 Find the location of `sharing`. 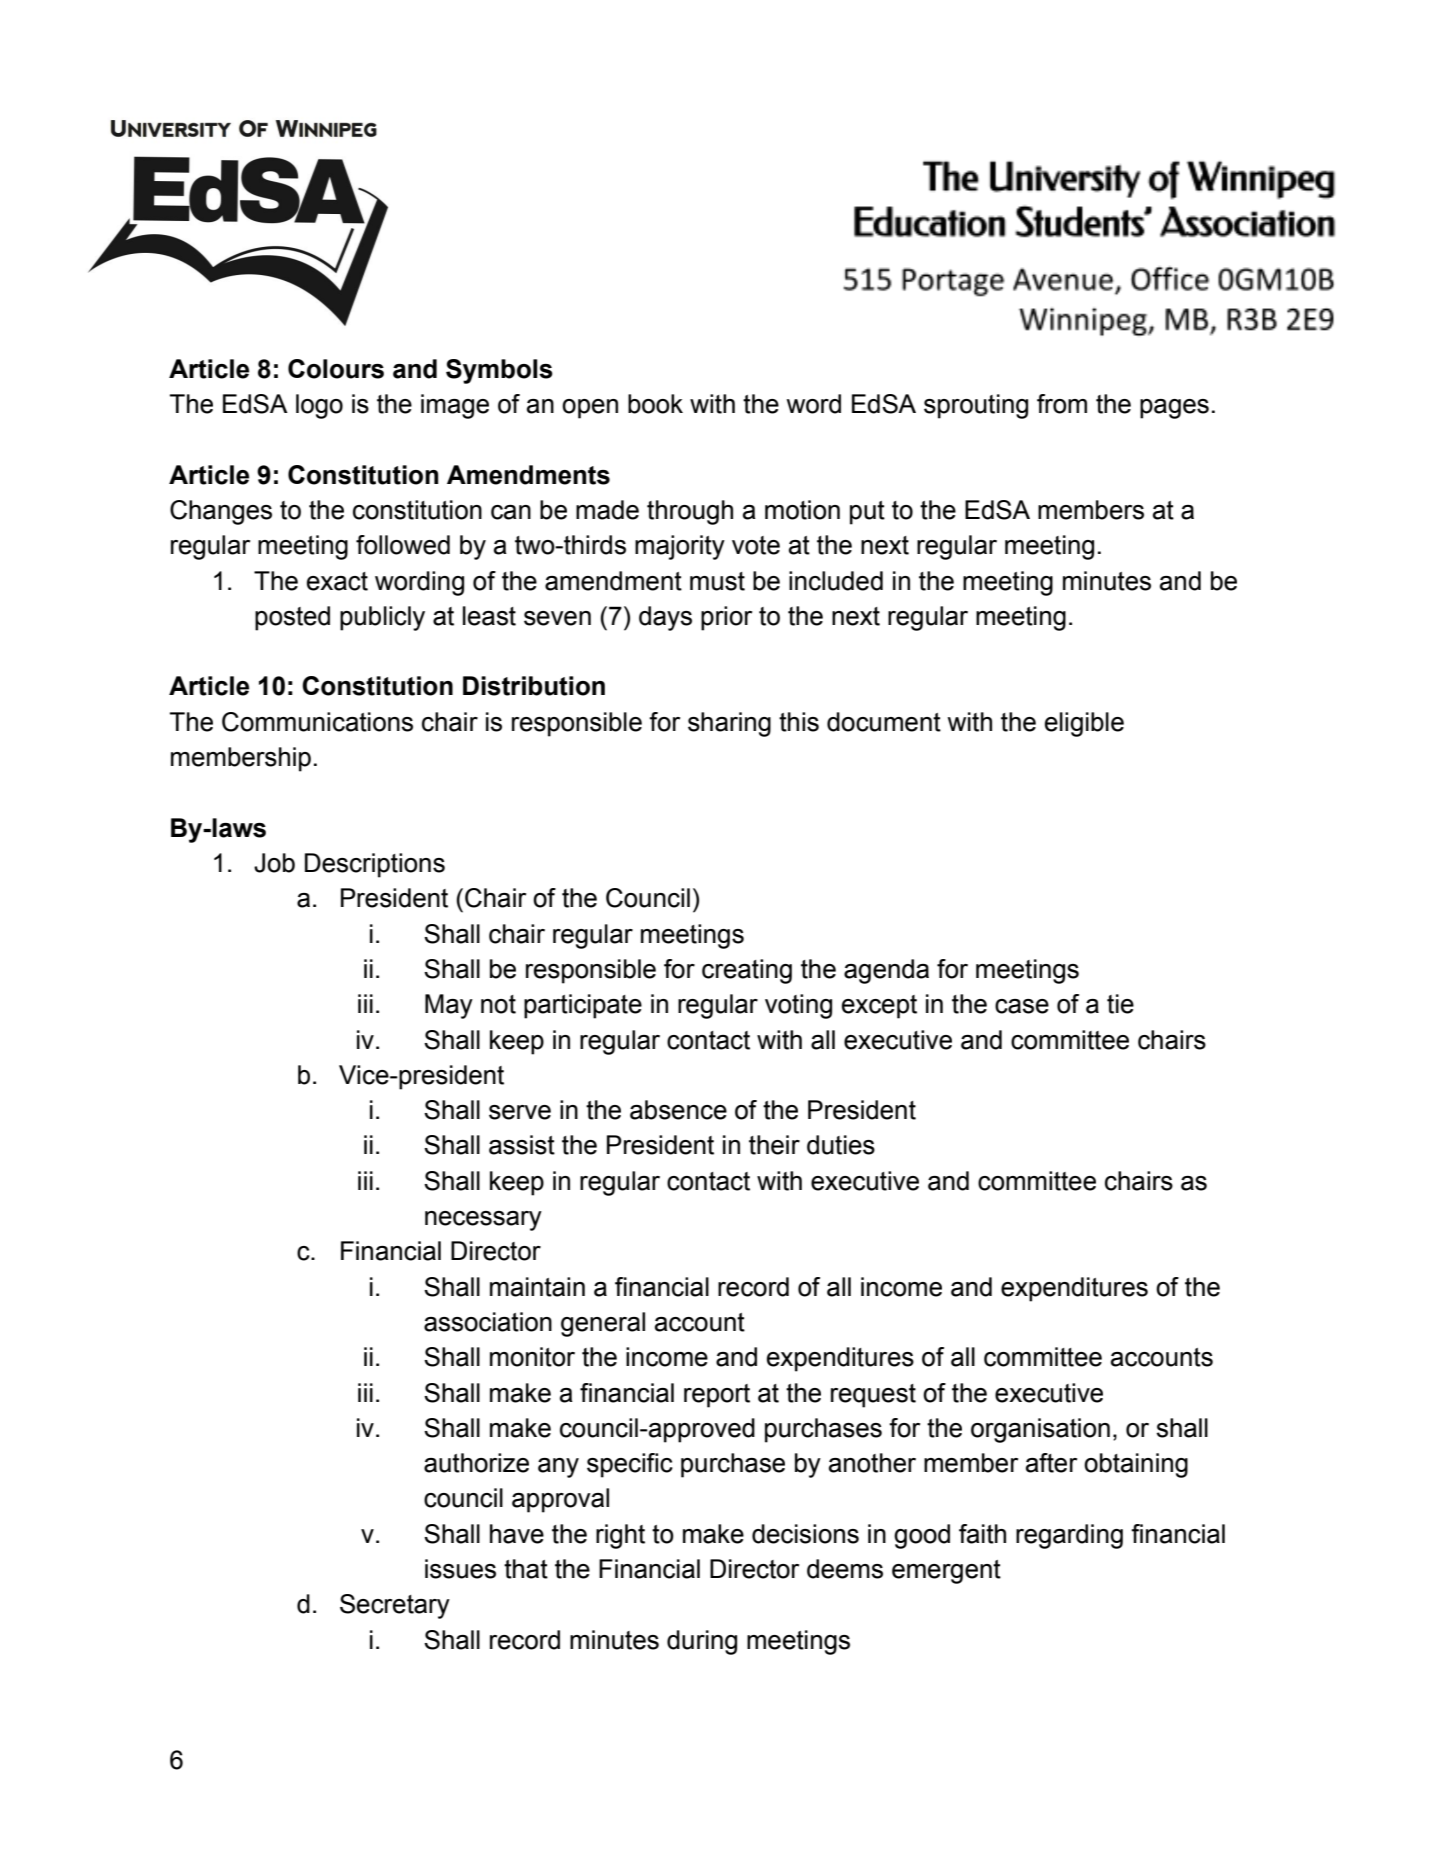

sharing is located at coordinates (729, 724).
